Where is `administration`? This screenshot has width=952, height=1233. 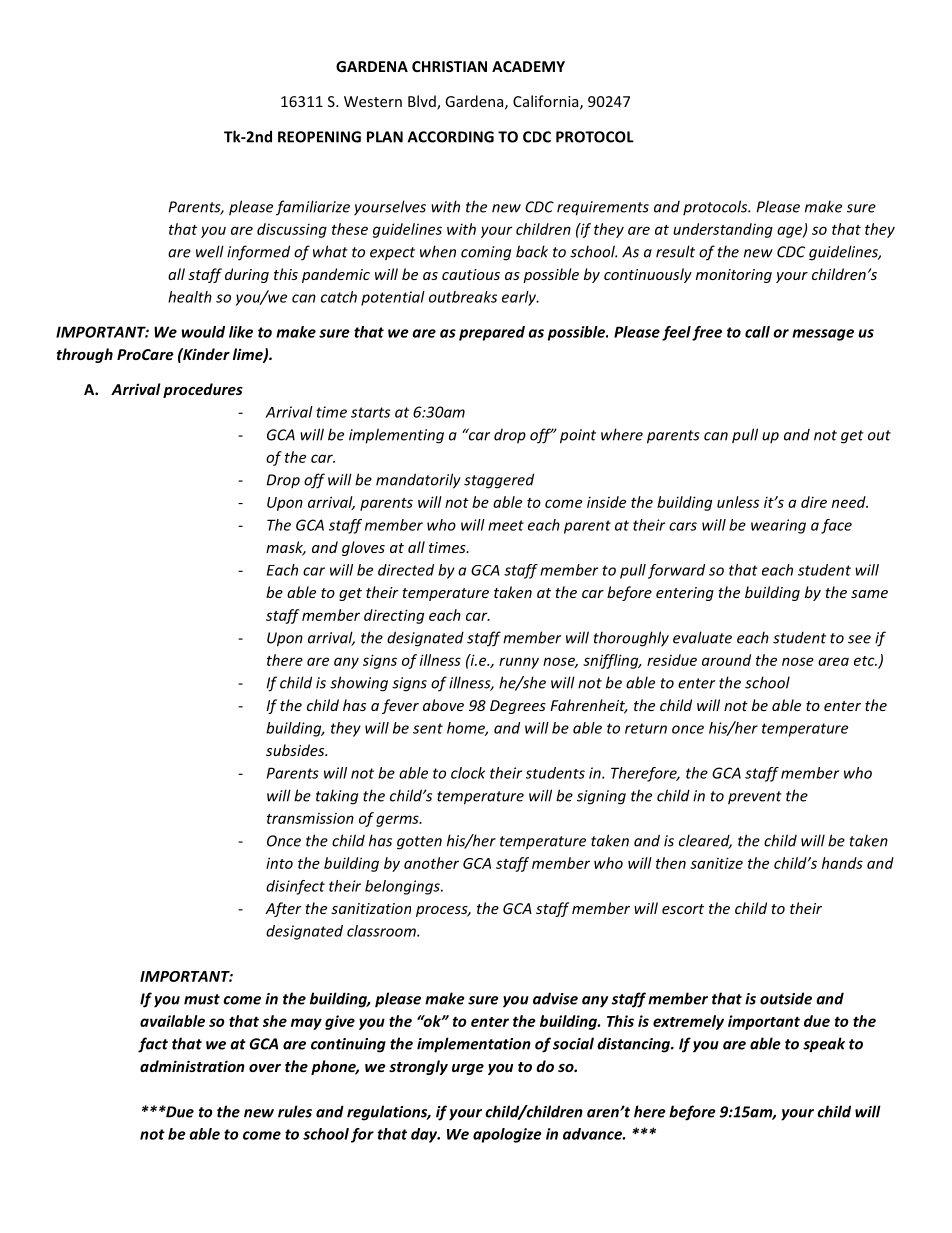 administration is located at coordinates (192, 1066).
